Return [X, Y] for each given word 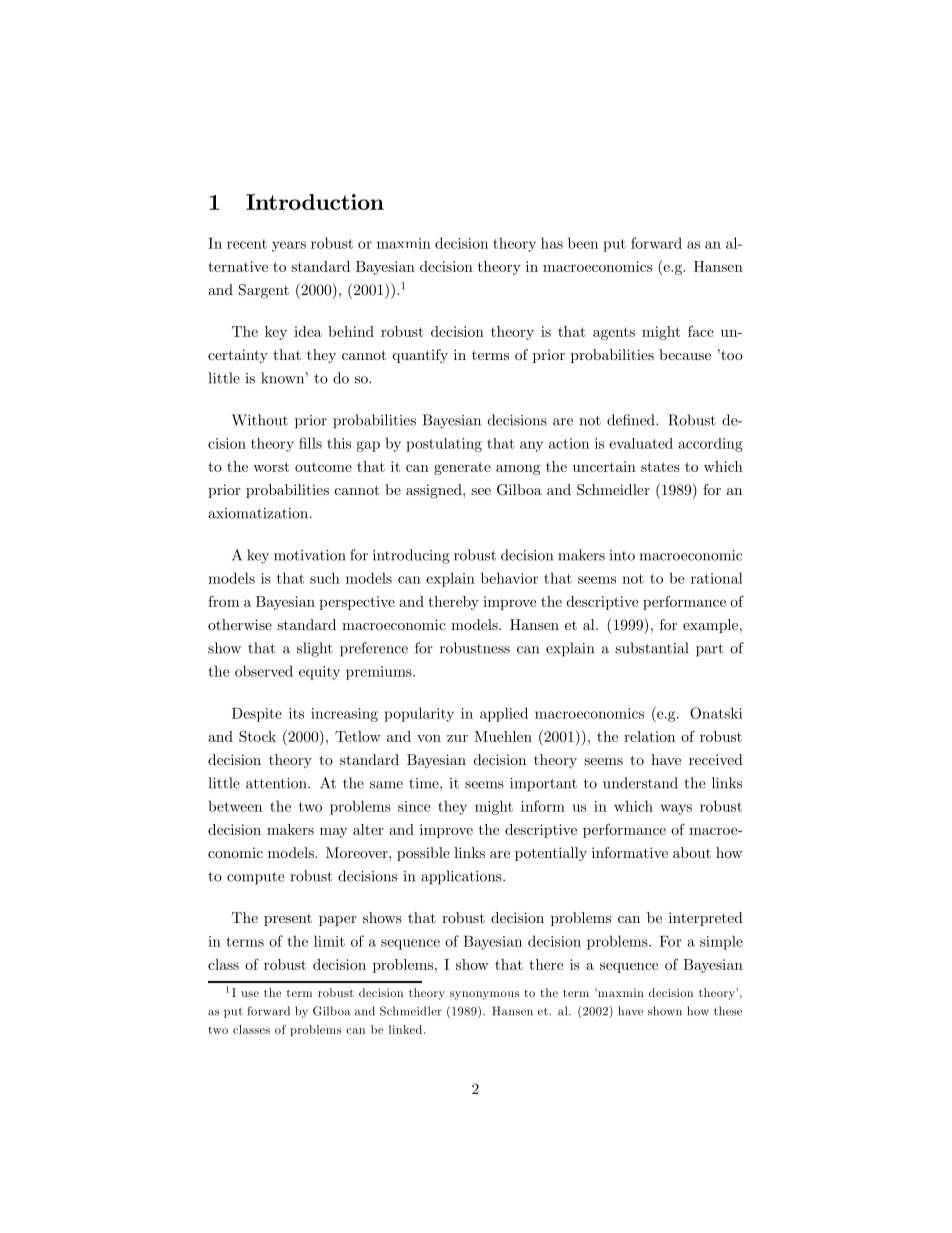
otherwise [240, 624]
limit [329, 941]
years [289, 246]
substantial [651, 648]
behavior [509, 578]
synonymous [484, 995]
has [552, 243]
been [583, 243]
